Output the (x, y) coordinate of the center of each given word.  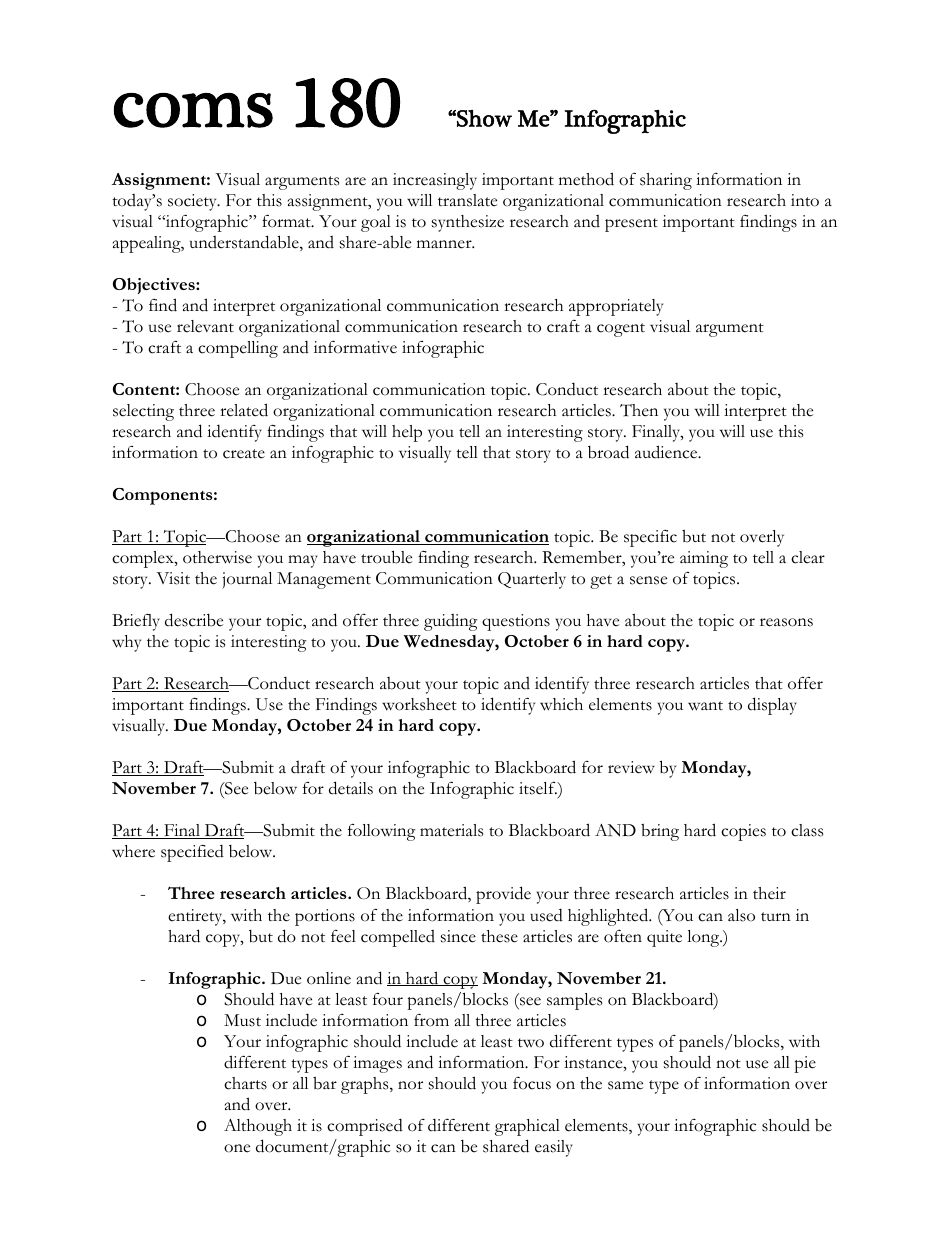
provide (503, 895)
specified (192, 853)
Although (258, 1127)
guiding (451, 622)
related (244, 410)
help (407, 433)
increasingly (435, 181)
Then (639, 410)
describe (194, 620)
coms (193, 110)
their (769, 893)
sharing (666, 181)
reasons (786, 622)
